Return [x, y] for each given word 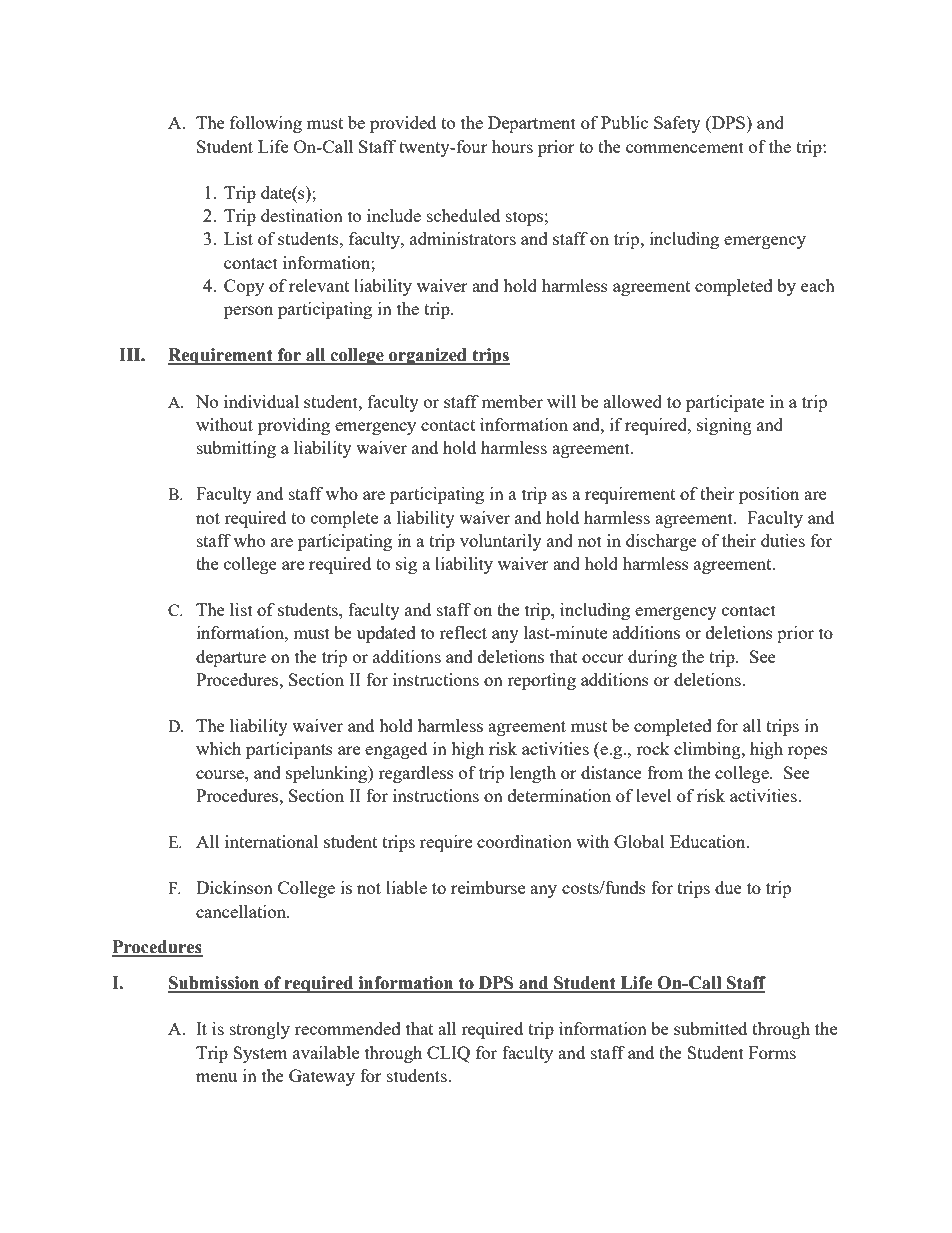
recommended [348, 1028]
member [512, 401]
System [260, 1054]
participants [289, 750]
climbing [708, 750]
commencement [685, 147]
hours [512, 146]
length [533, 774]
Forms [772, 1052]
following [266, 124]
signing [724, 426]
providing [294, 426]
